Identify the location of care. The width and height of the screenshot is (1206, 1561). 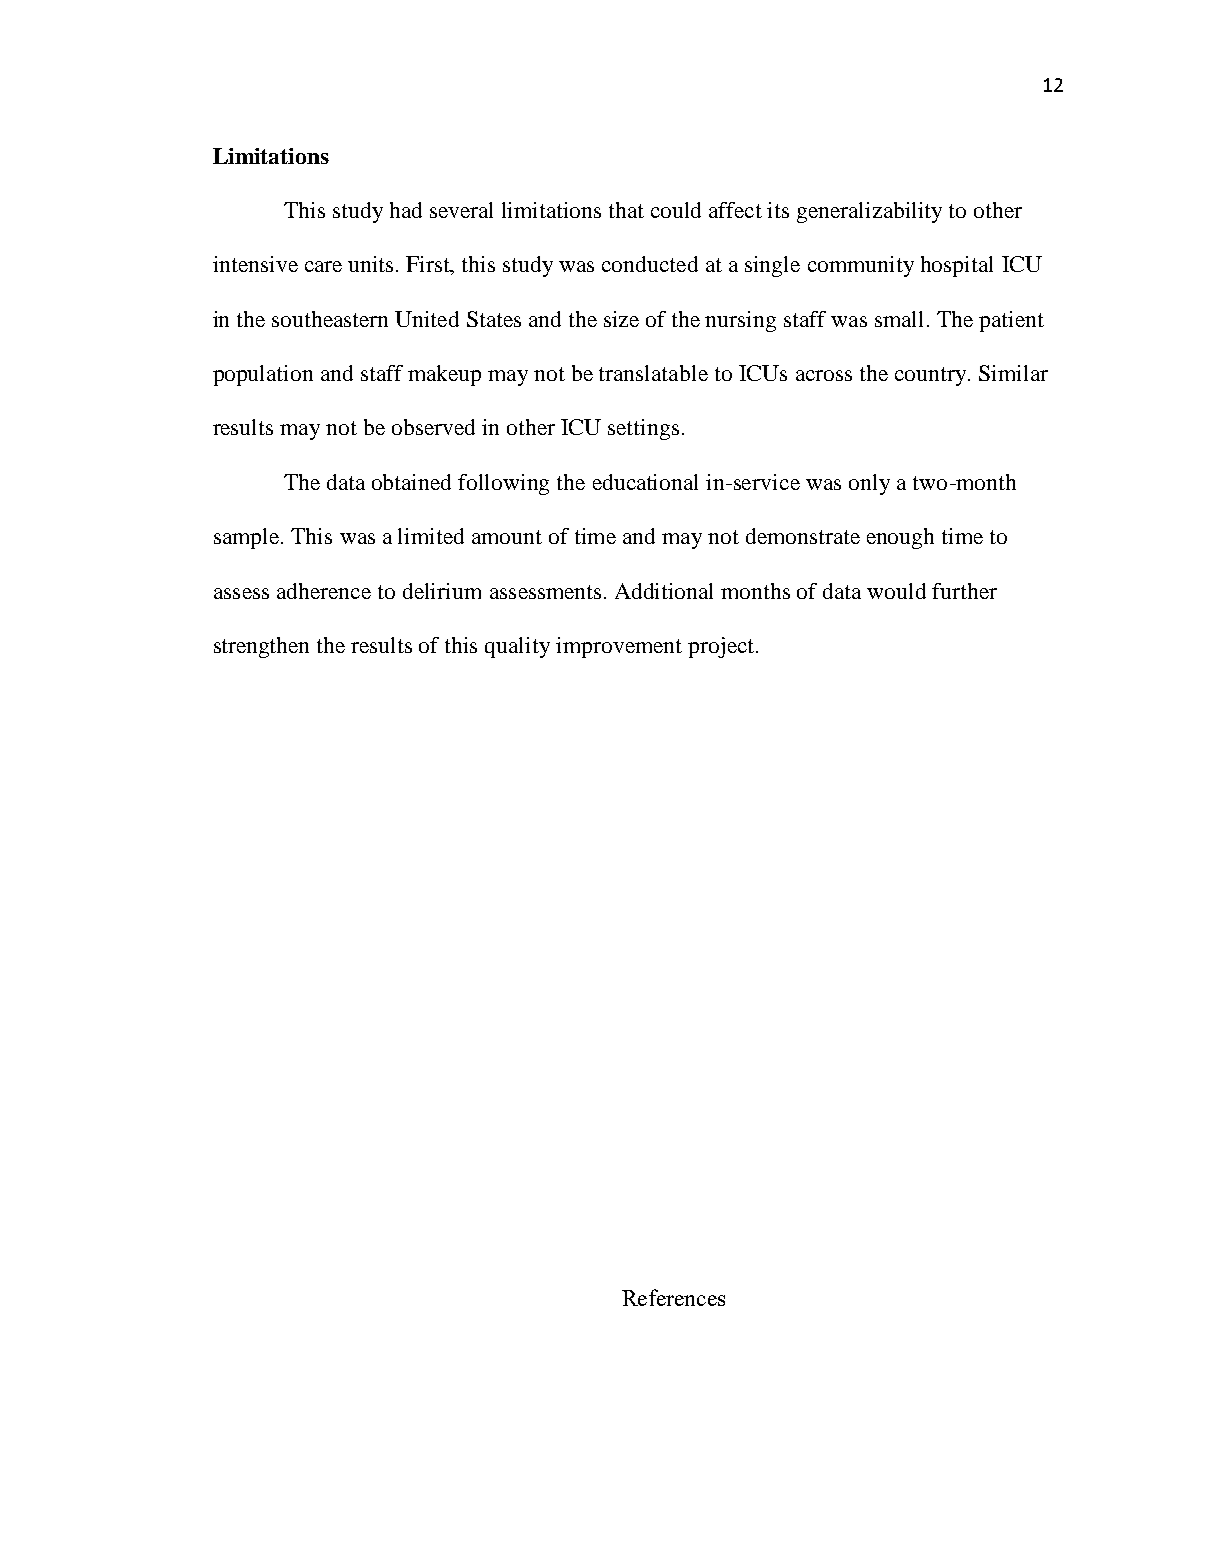
(323, 266).
